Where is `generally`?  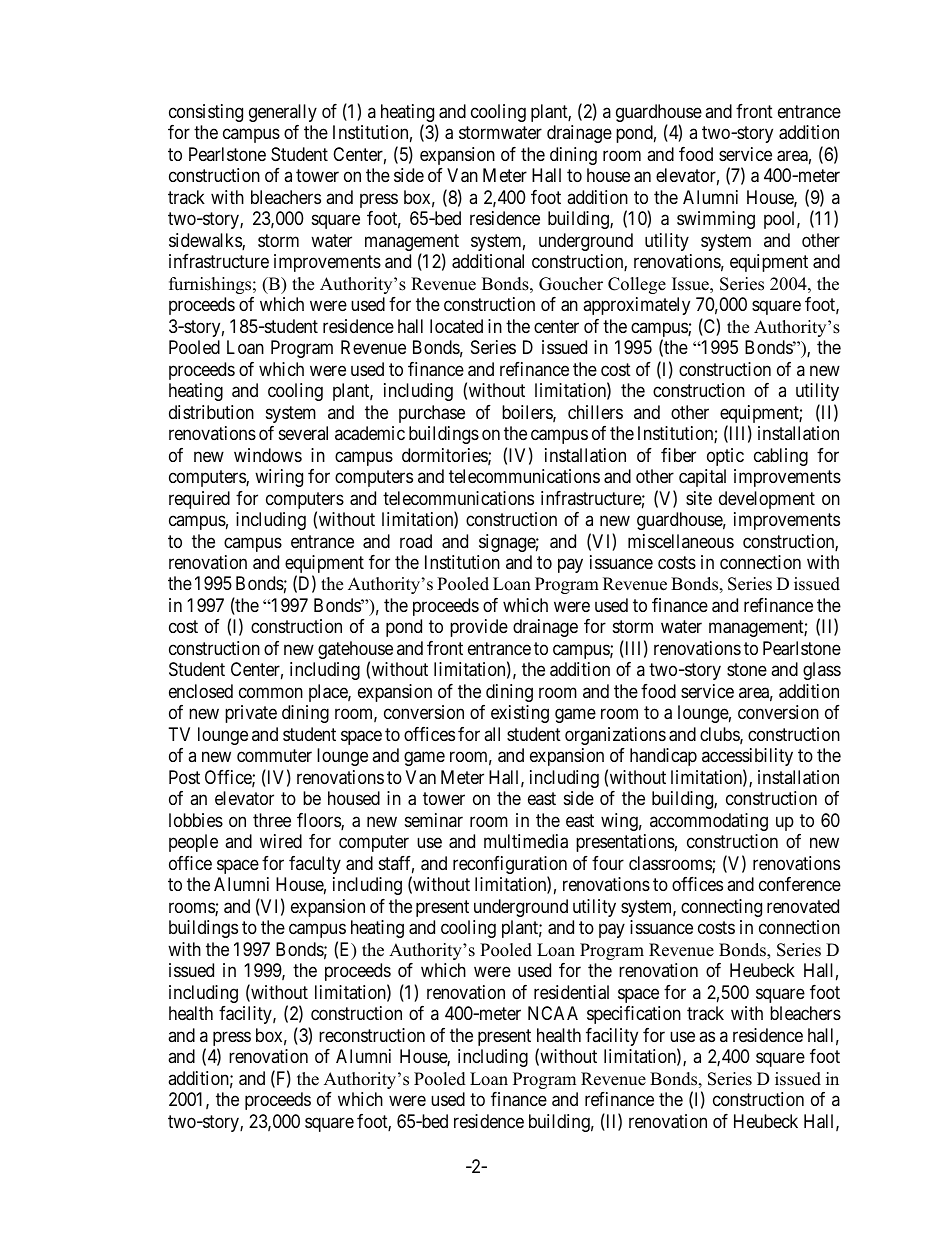
generally is located at coordinates (283, 113).
